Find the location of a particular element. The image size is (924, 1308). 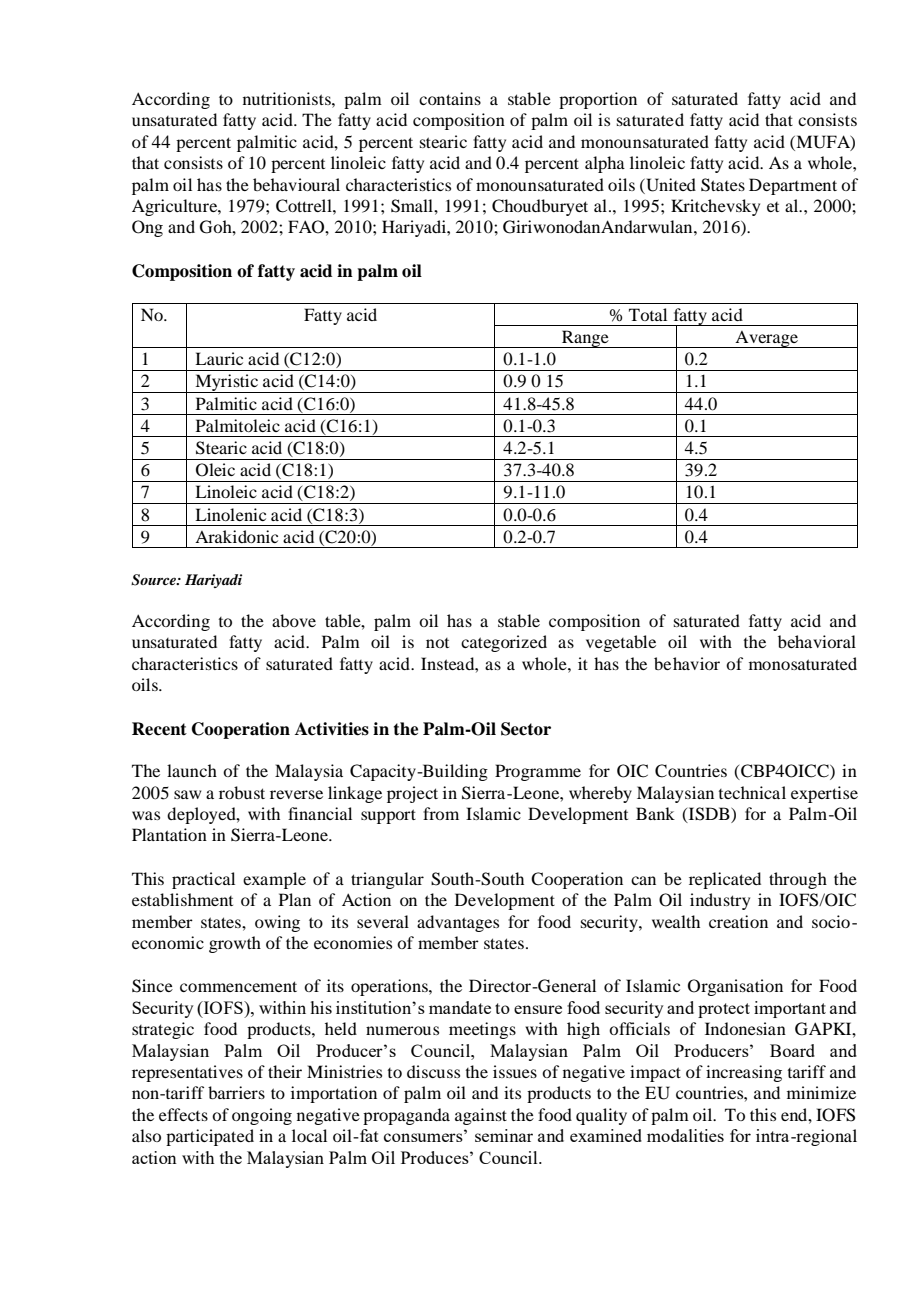

barriers is located at coordinates (236, 1092).
